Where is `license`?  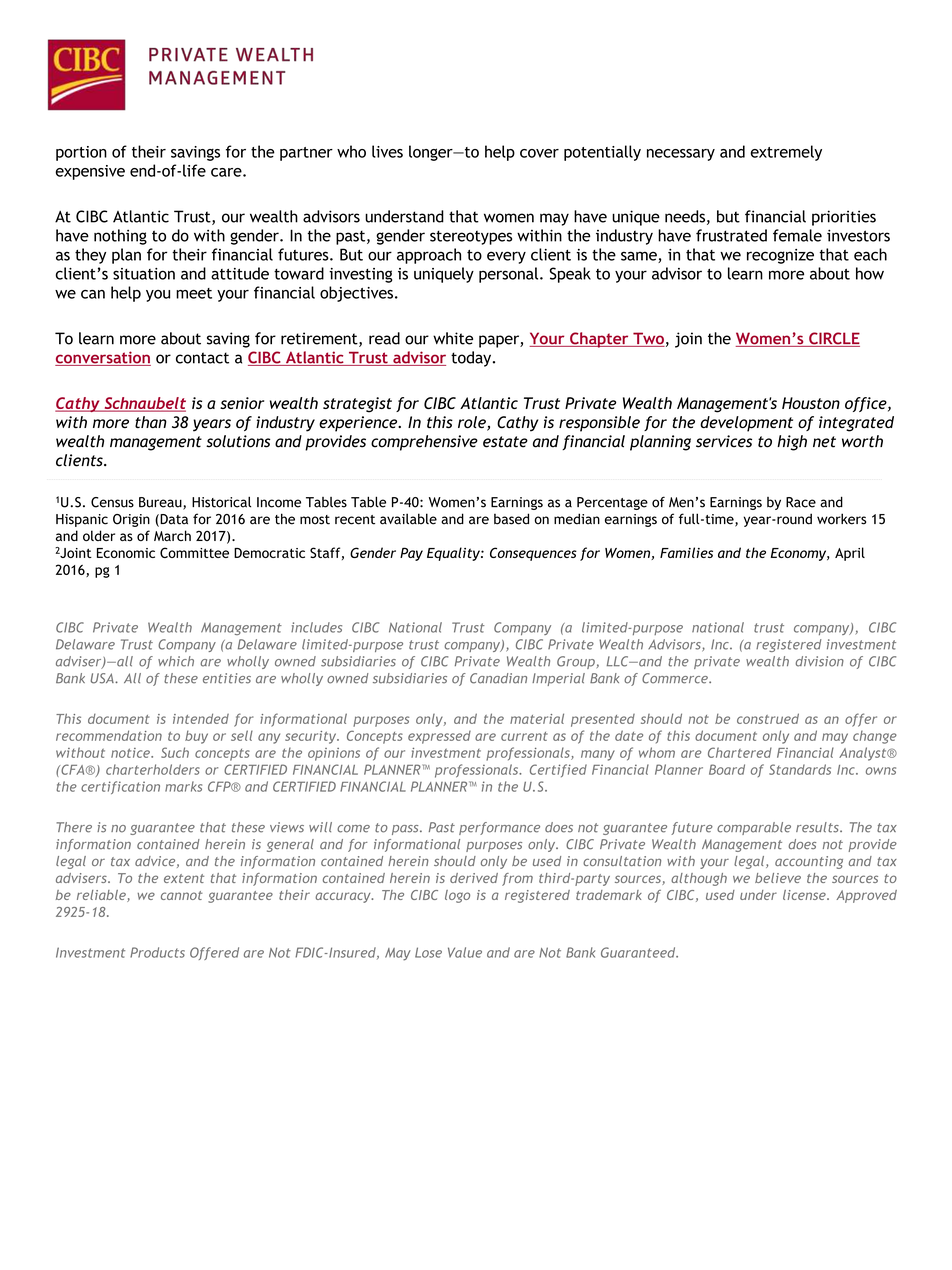 license is located at coordinates (805, 895).
